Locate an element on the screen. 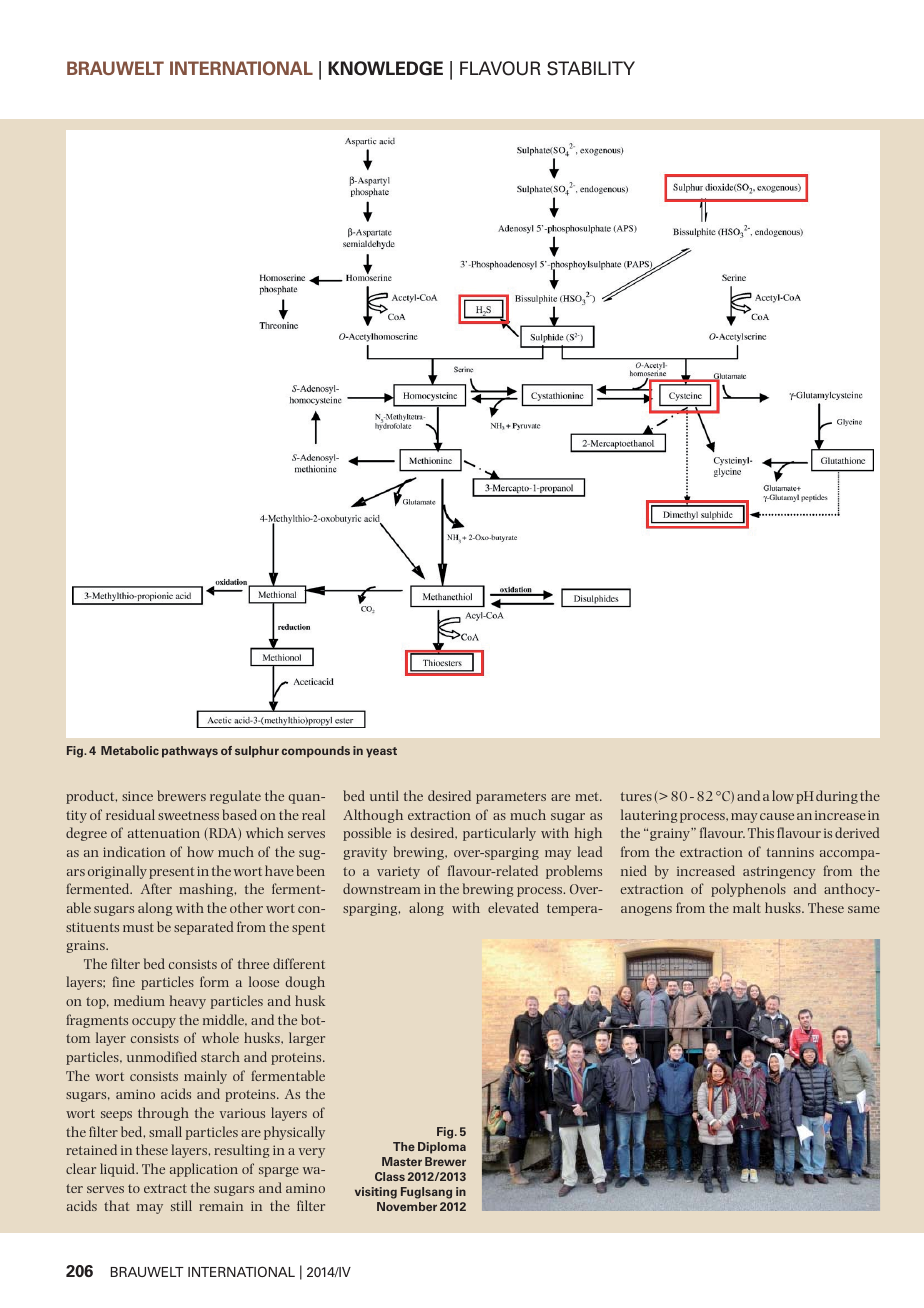 Image resolution: width=924 pixels, height=1308 pixels. Diploma is located at coordinates (442, 1148).
